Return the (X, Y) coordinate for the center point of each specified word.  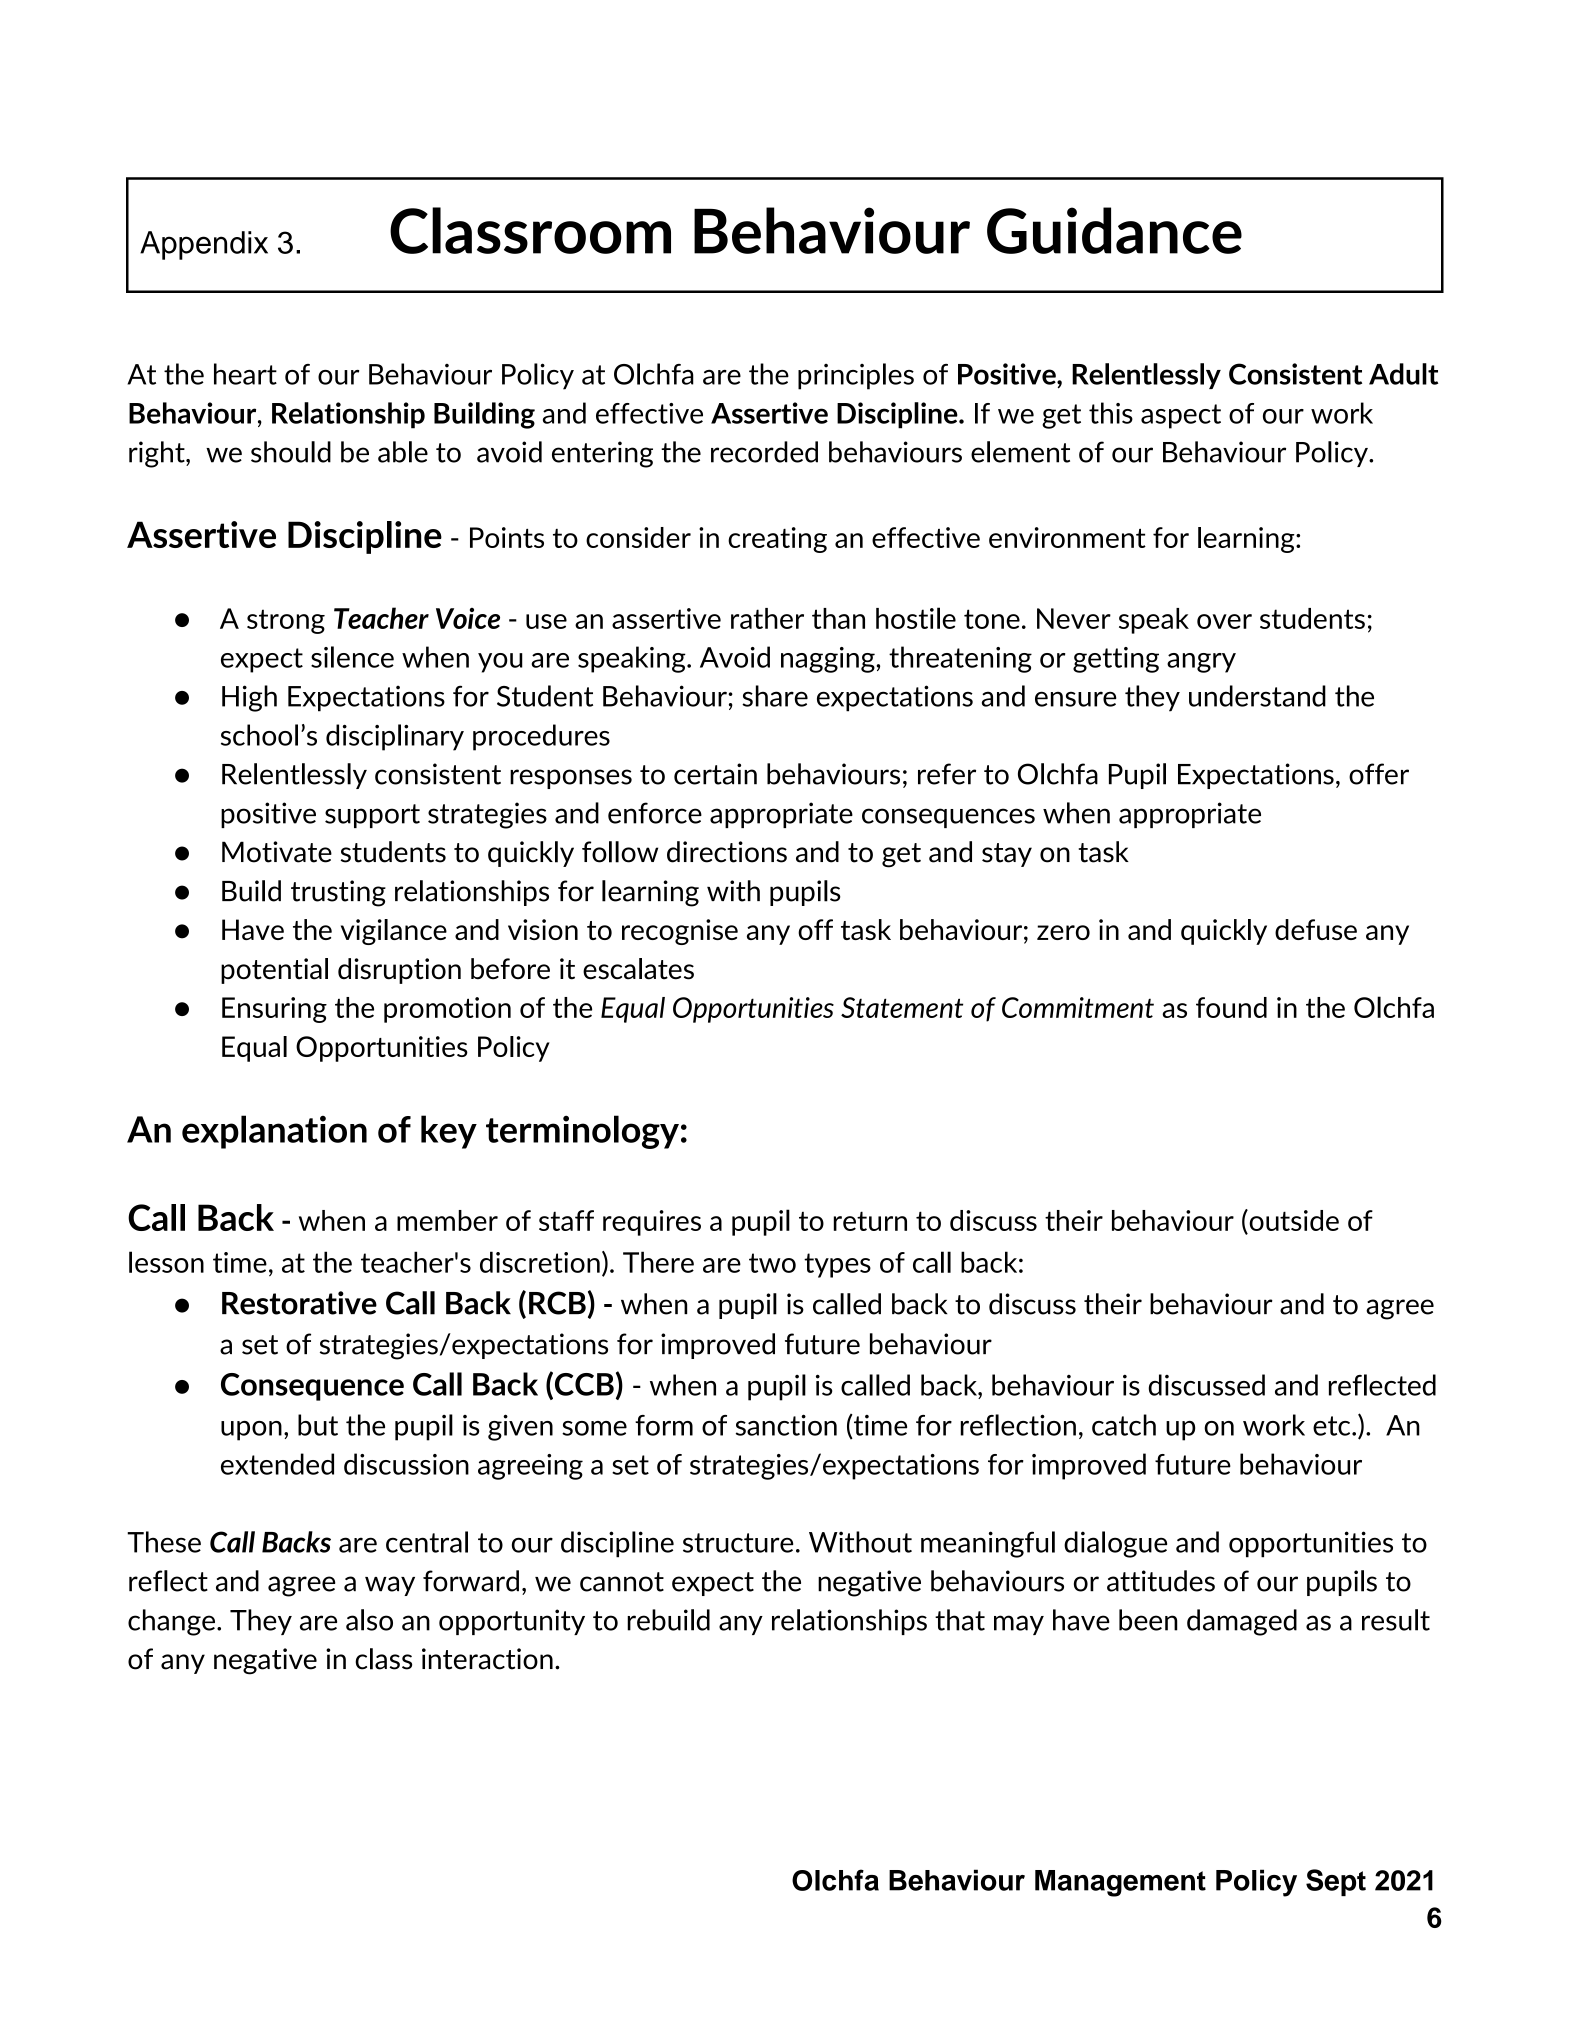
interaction (487, 1659)
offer (1379, 774)
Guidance (1114, 230)
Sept (1336, 1882)
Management (1120, 1883)
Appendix (204, 245)
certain (715, 774)
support (372, 816)
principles (856, 376)
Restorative (299, 1303)
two (772, 1263)
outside (1293, 1220)
